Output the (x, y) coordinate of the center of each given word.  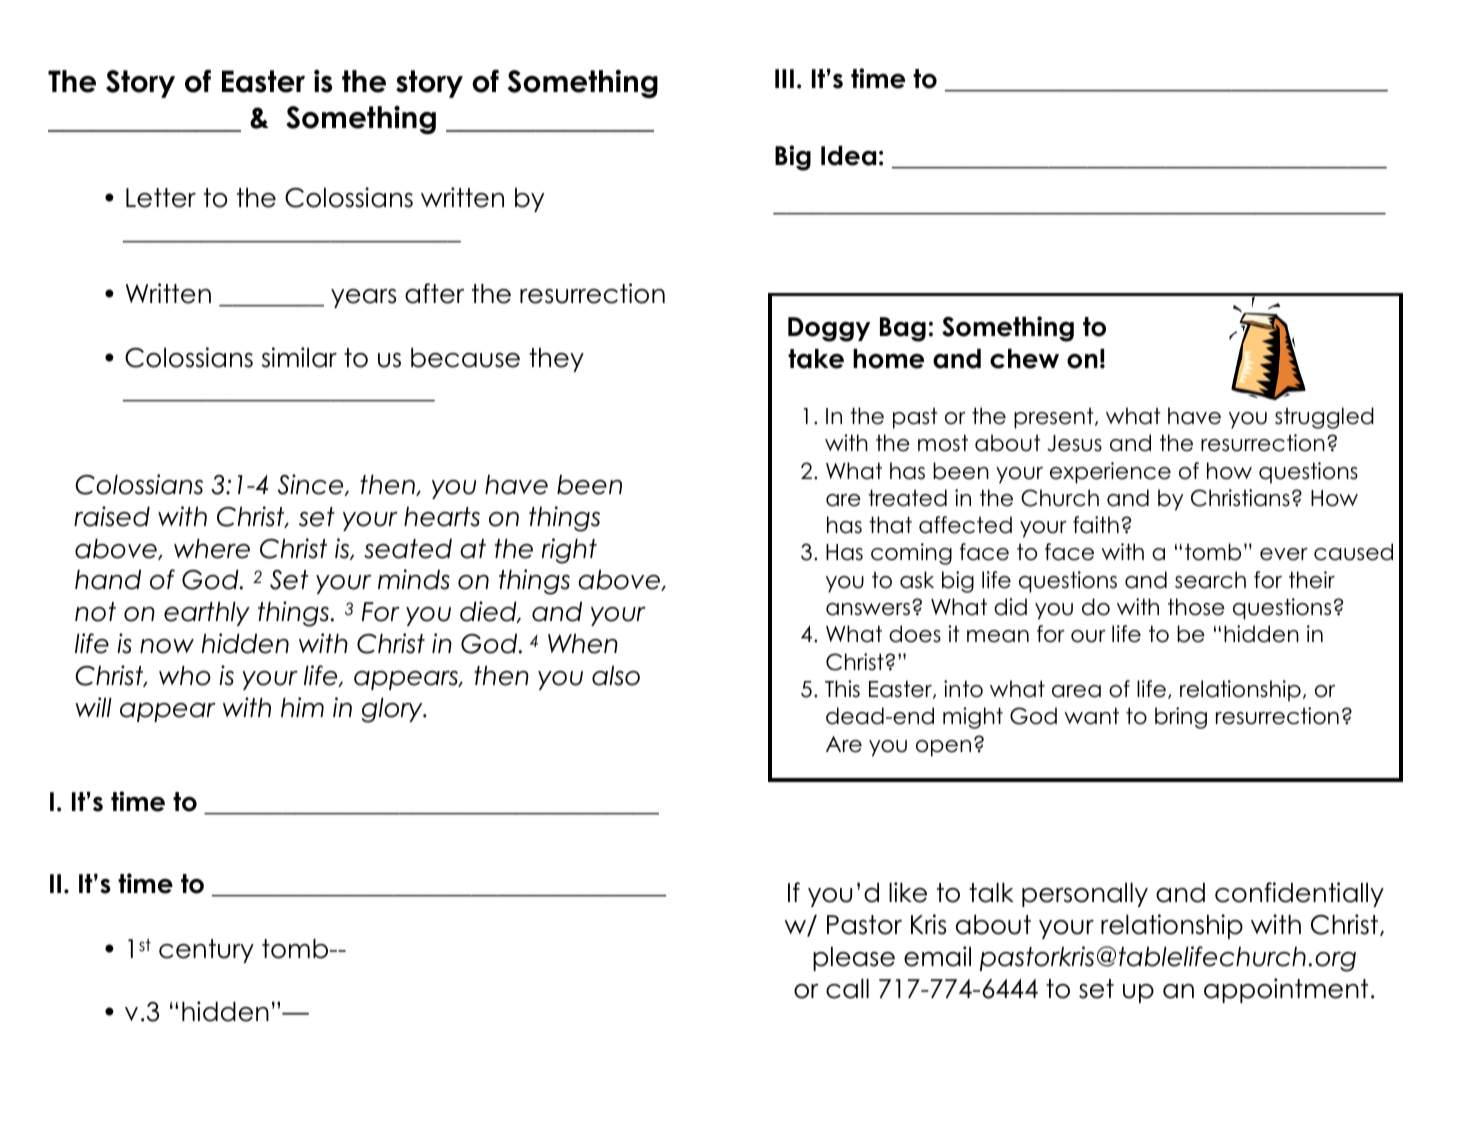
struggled (1324, 418)
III (784, 78)
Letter (161, 198)
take (816, 359)
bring (1181, 718)
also (616, 676)
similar (299, 357)
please (854, 959)
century (206, 951)
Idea (848, 156)
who (185, 676)
